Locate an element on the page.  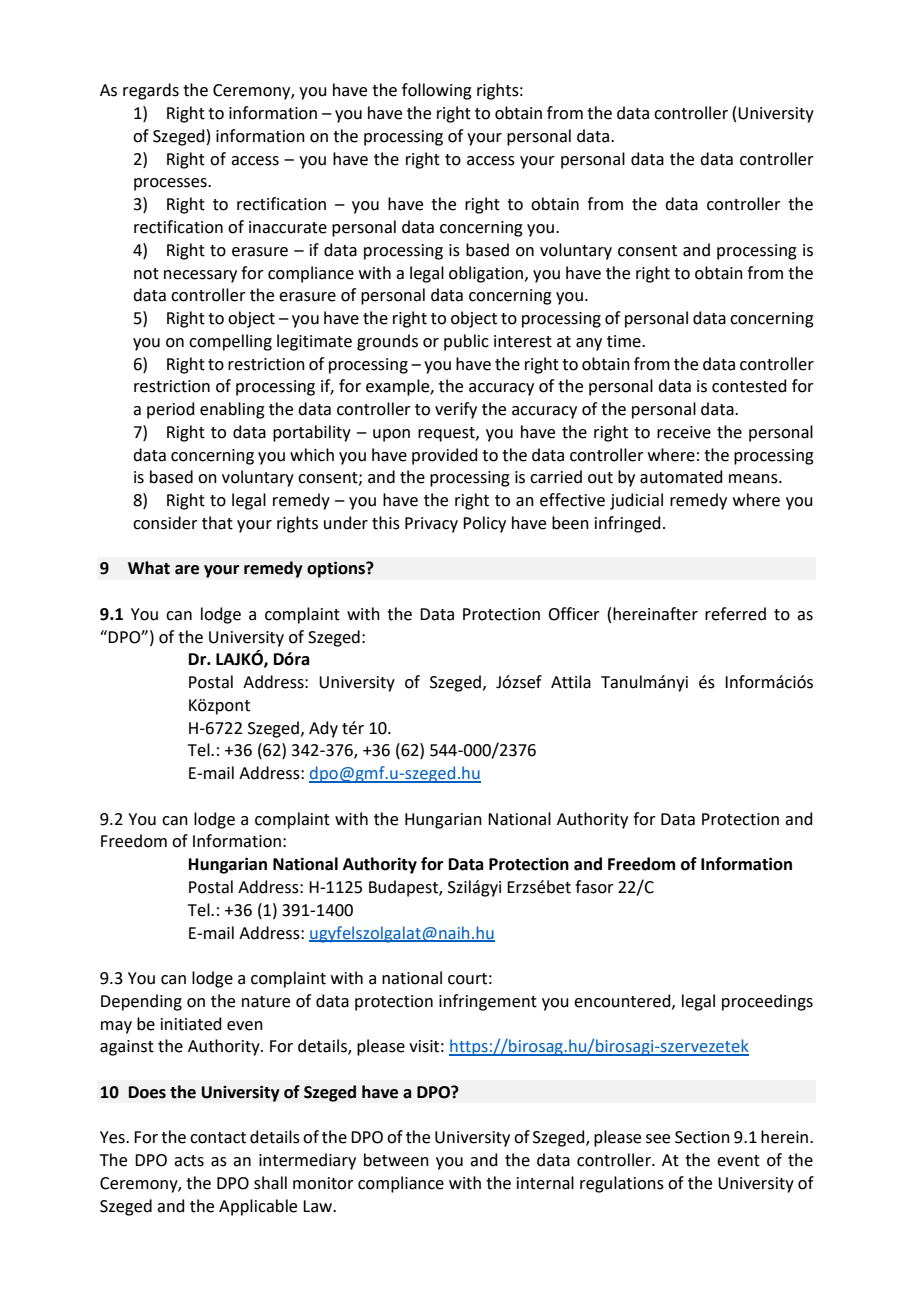
between is located at coordinates (396, 1160).
